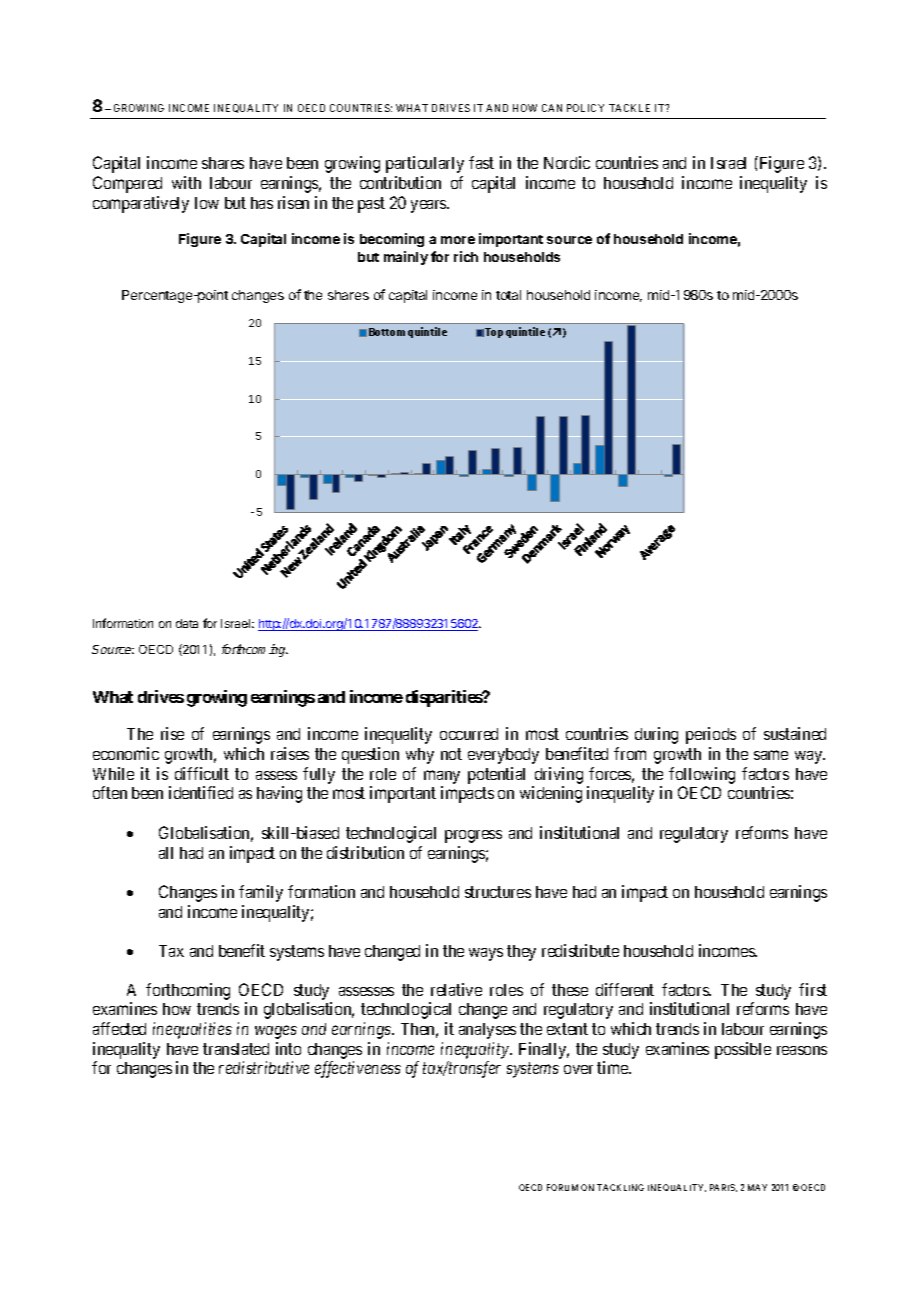  Describe the element at coordinates (473, 836) in the document. I see `progress` at that location.
